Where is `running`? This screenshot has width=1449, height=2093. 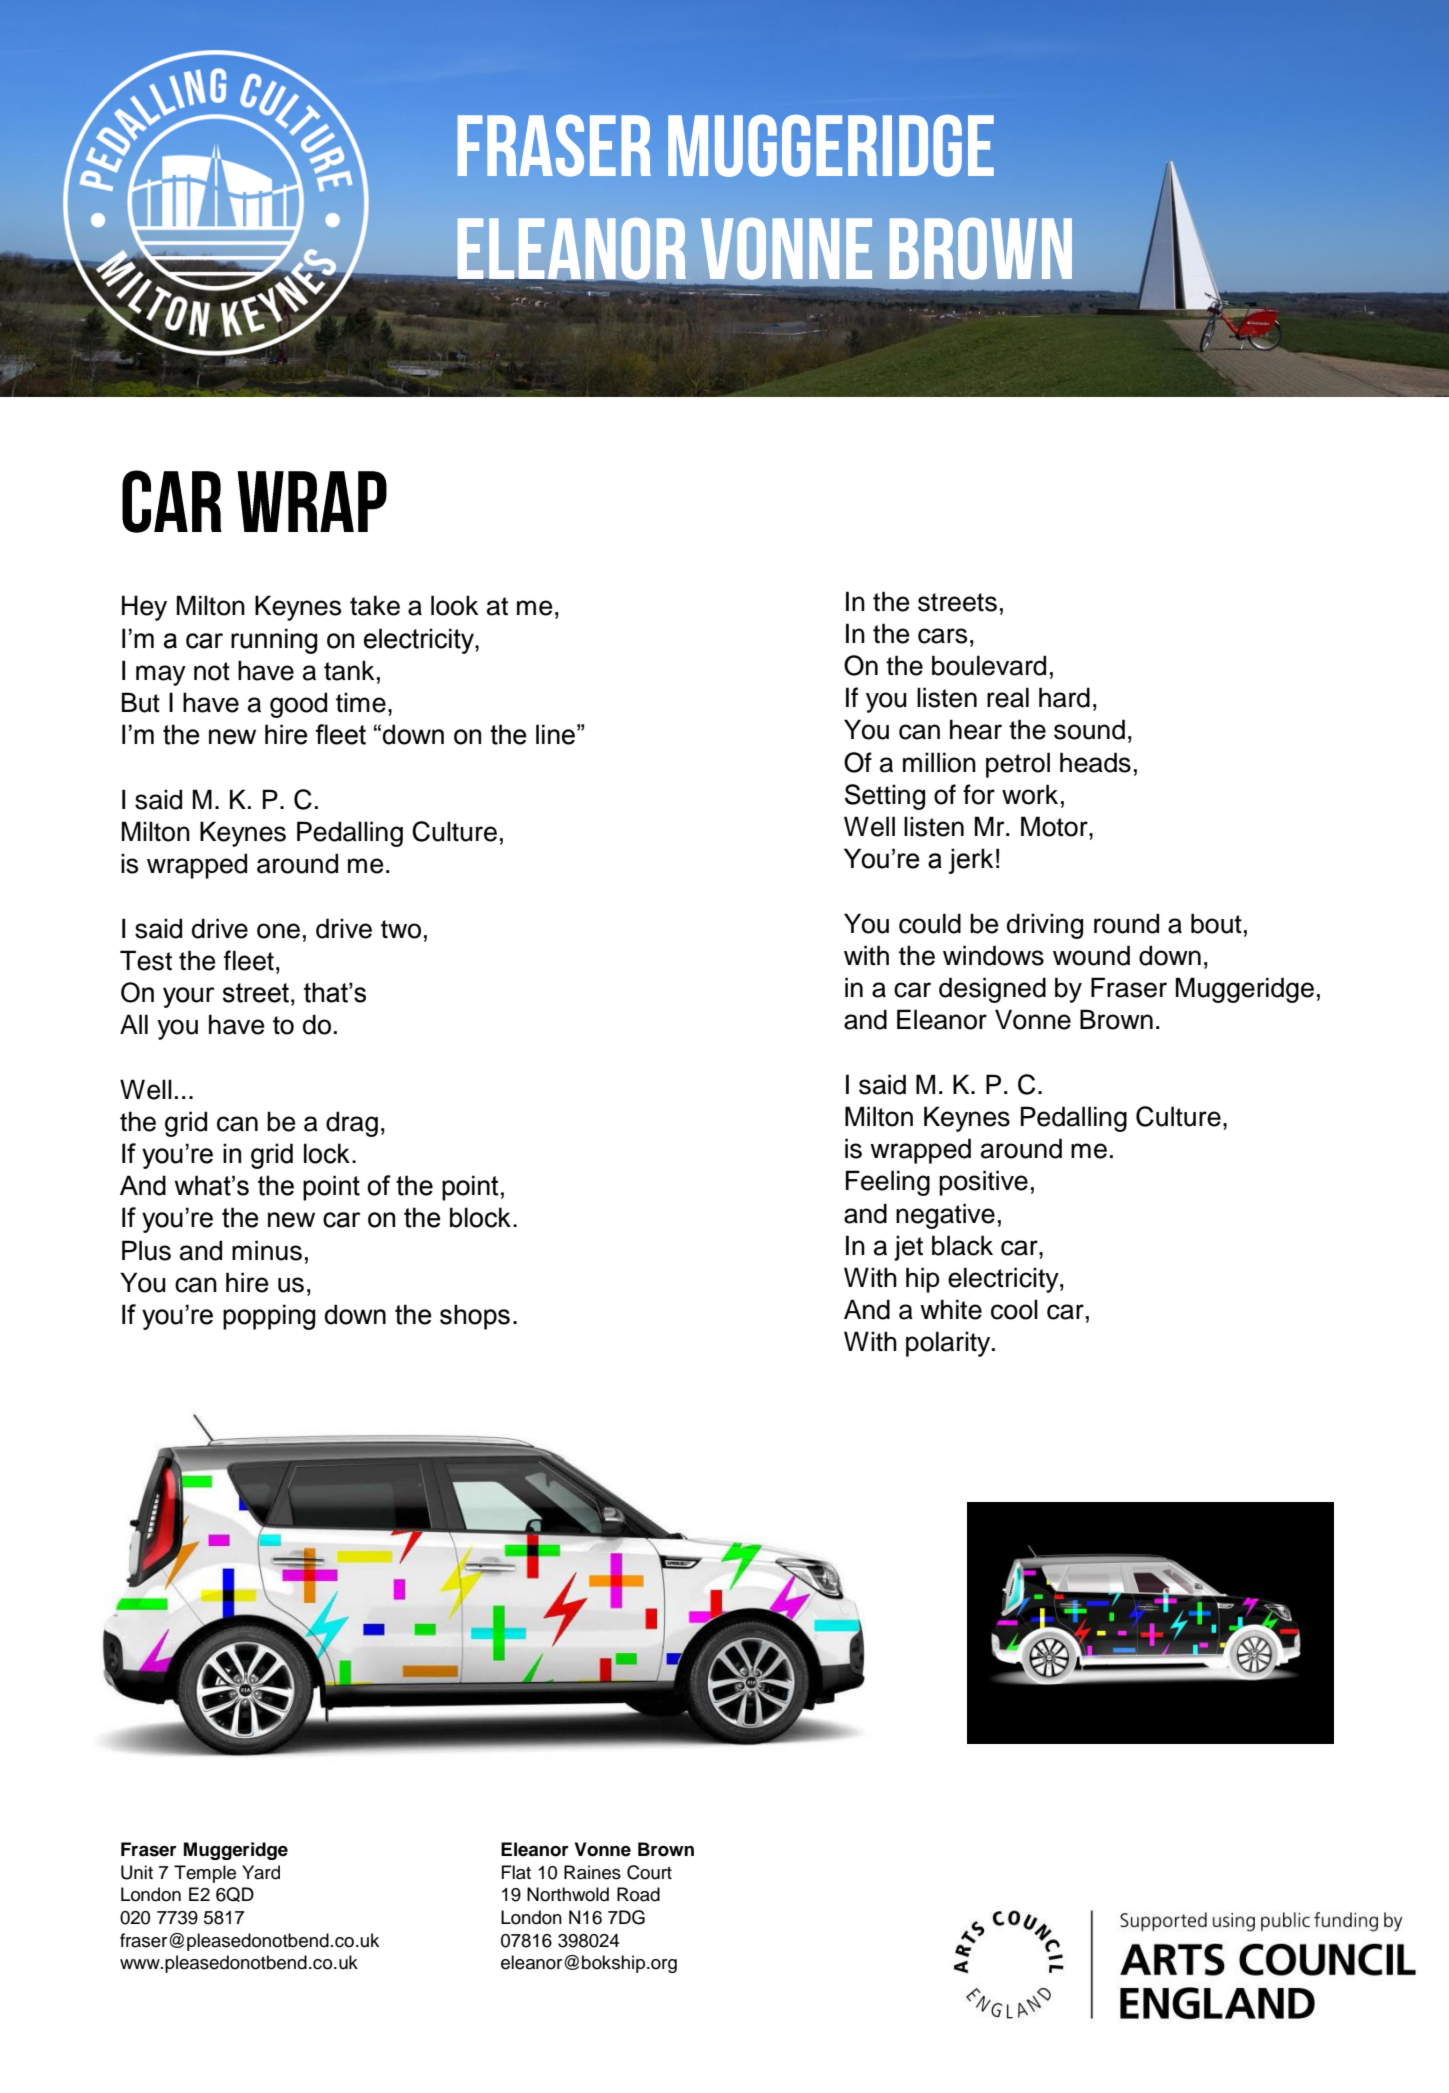 running is located at coordinates (274, 641).
